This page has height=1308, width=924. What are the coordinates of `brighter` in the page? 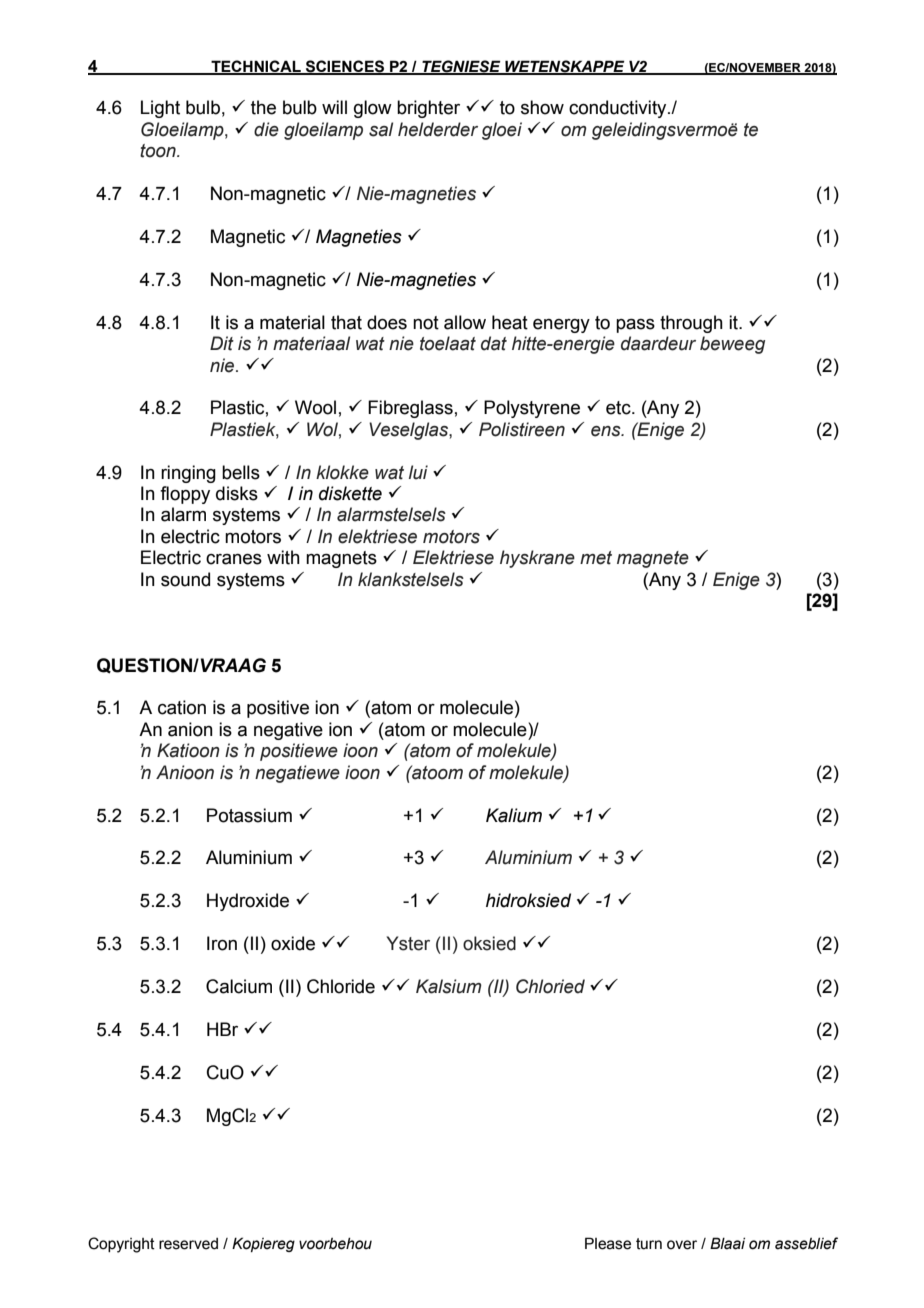 It's located at (428, 109).
